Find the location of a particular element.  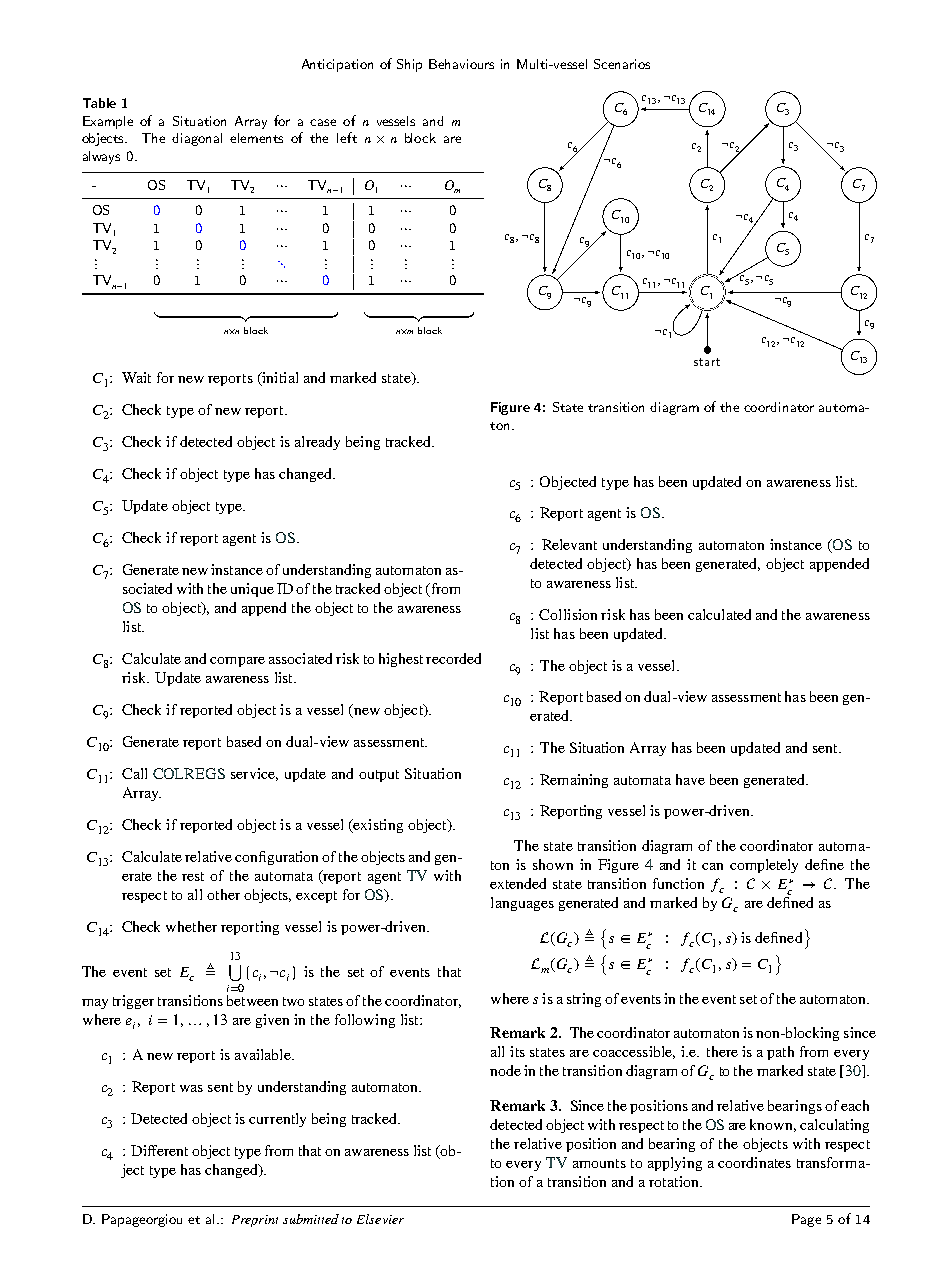

already is located at coordinates (317, 443).
